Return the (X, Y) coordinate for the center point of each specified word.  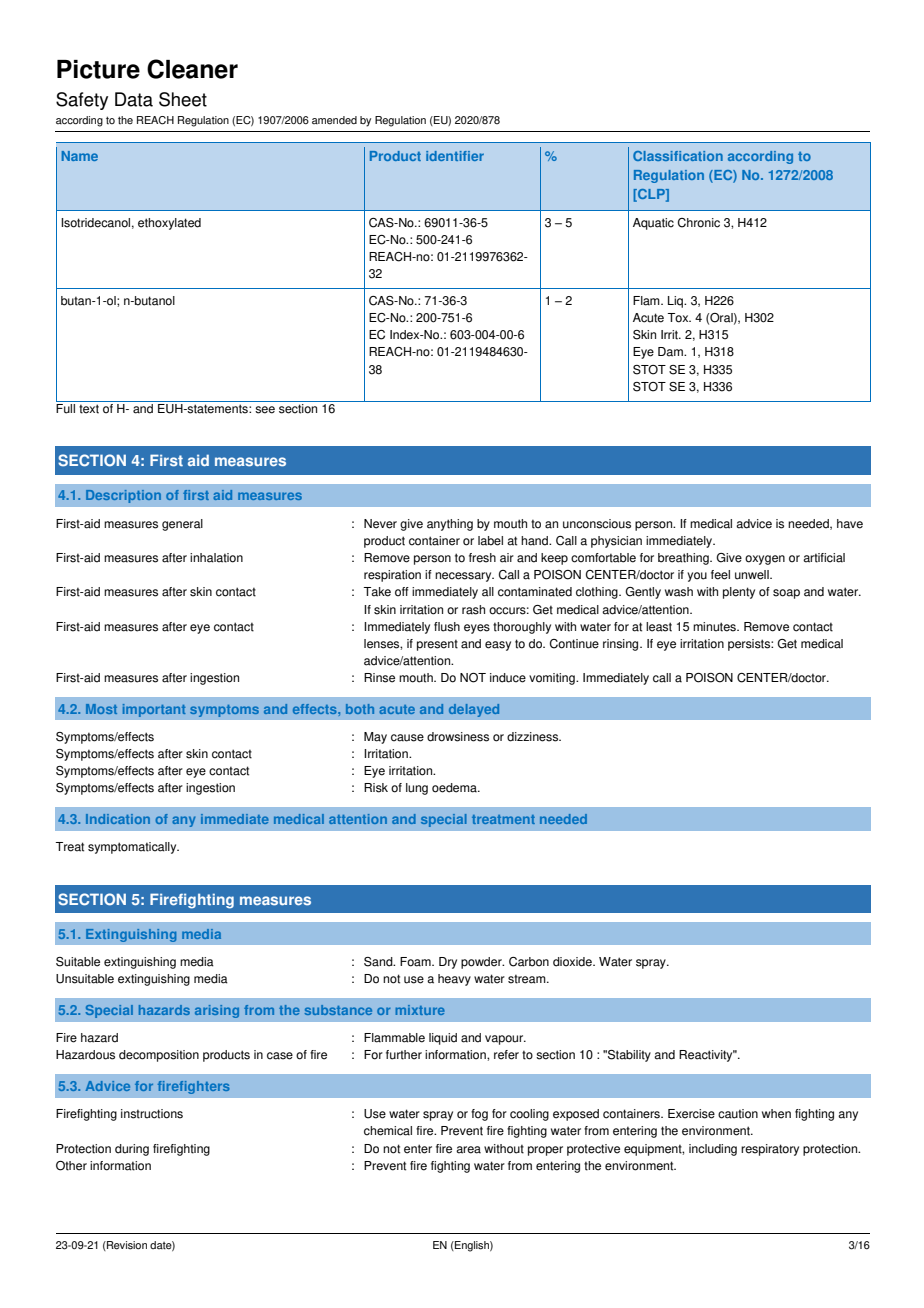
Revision (126, 1246)
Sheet (183, 99)
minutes (715, 627)
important (154, 710)
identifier (455, 156)
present (437, 645)
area (468, 1150)
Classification (678, 156)
